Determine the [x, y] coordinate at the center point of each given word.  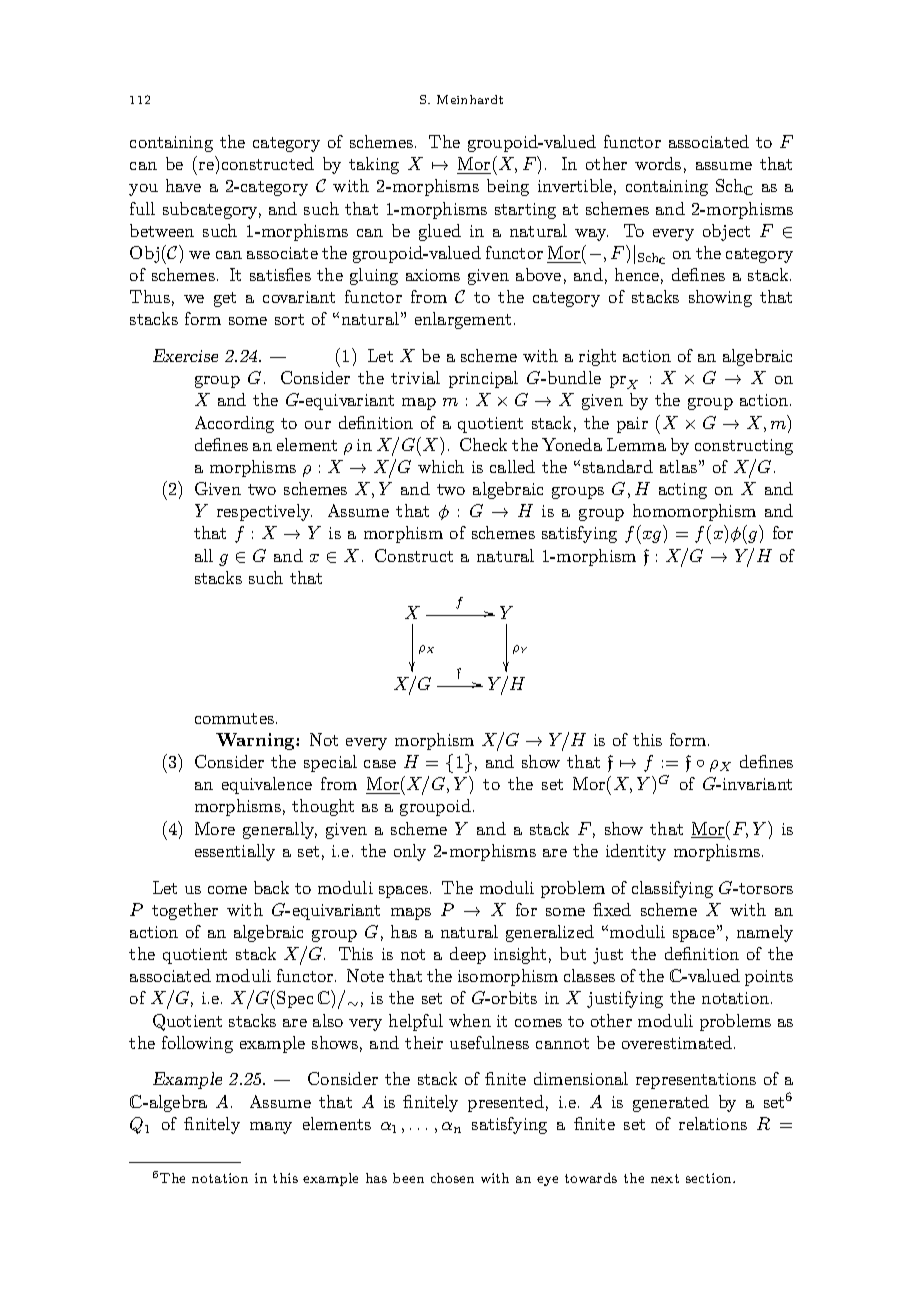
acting [683, 491]
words [658, 163]
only [410, 852]
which [441, 466]
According [234, 424]
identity [636, 852]
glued [440, 232]
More [215, 828]
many [271, 1128]
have [183, 185]
